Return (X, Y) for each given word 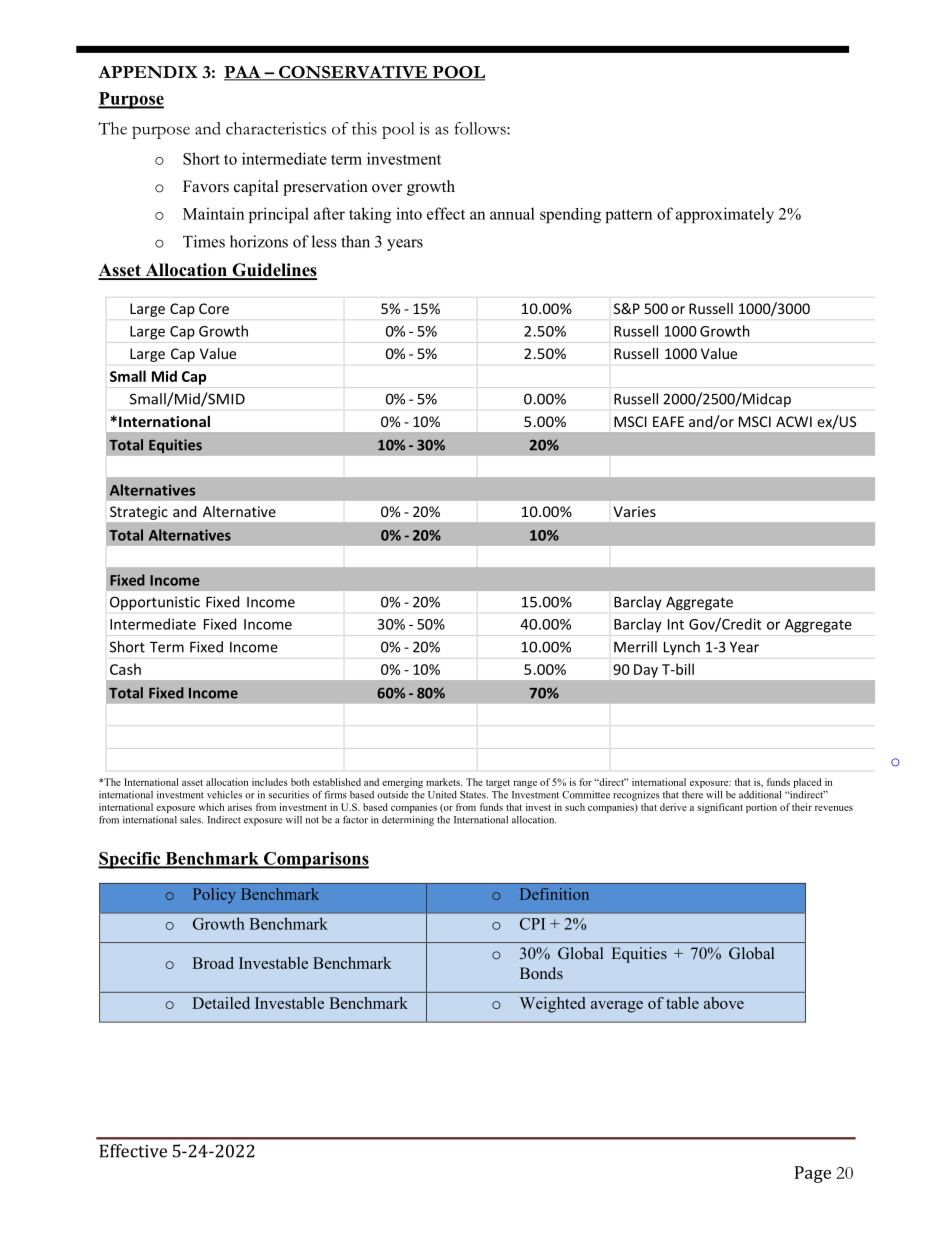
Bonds (541, 973)
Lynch (682, 648)
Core (214, 308)
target (498, 783)
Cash (125, 669)
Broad (213, 963)
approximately (725, 215)
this (364, 128)
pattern (628, 216)
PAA (243, 73)
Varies (634, 511)
